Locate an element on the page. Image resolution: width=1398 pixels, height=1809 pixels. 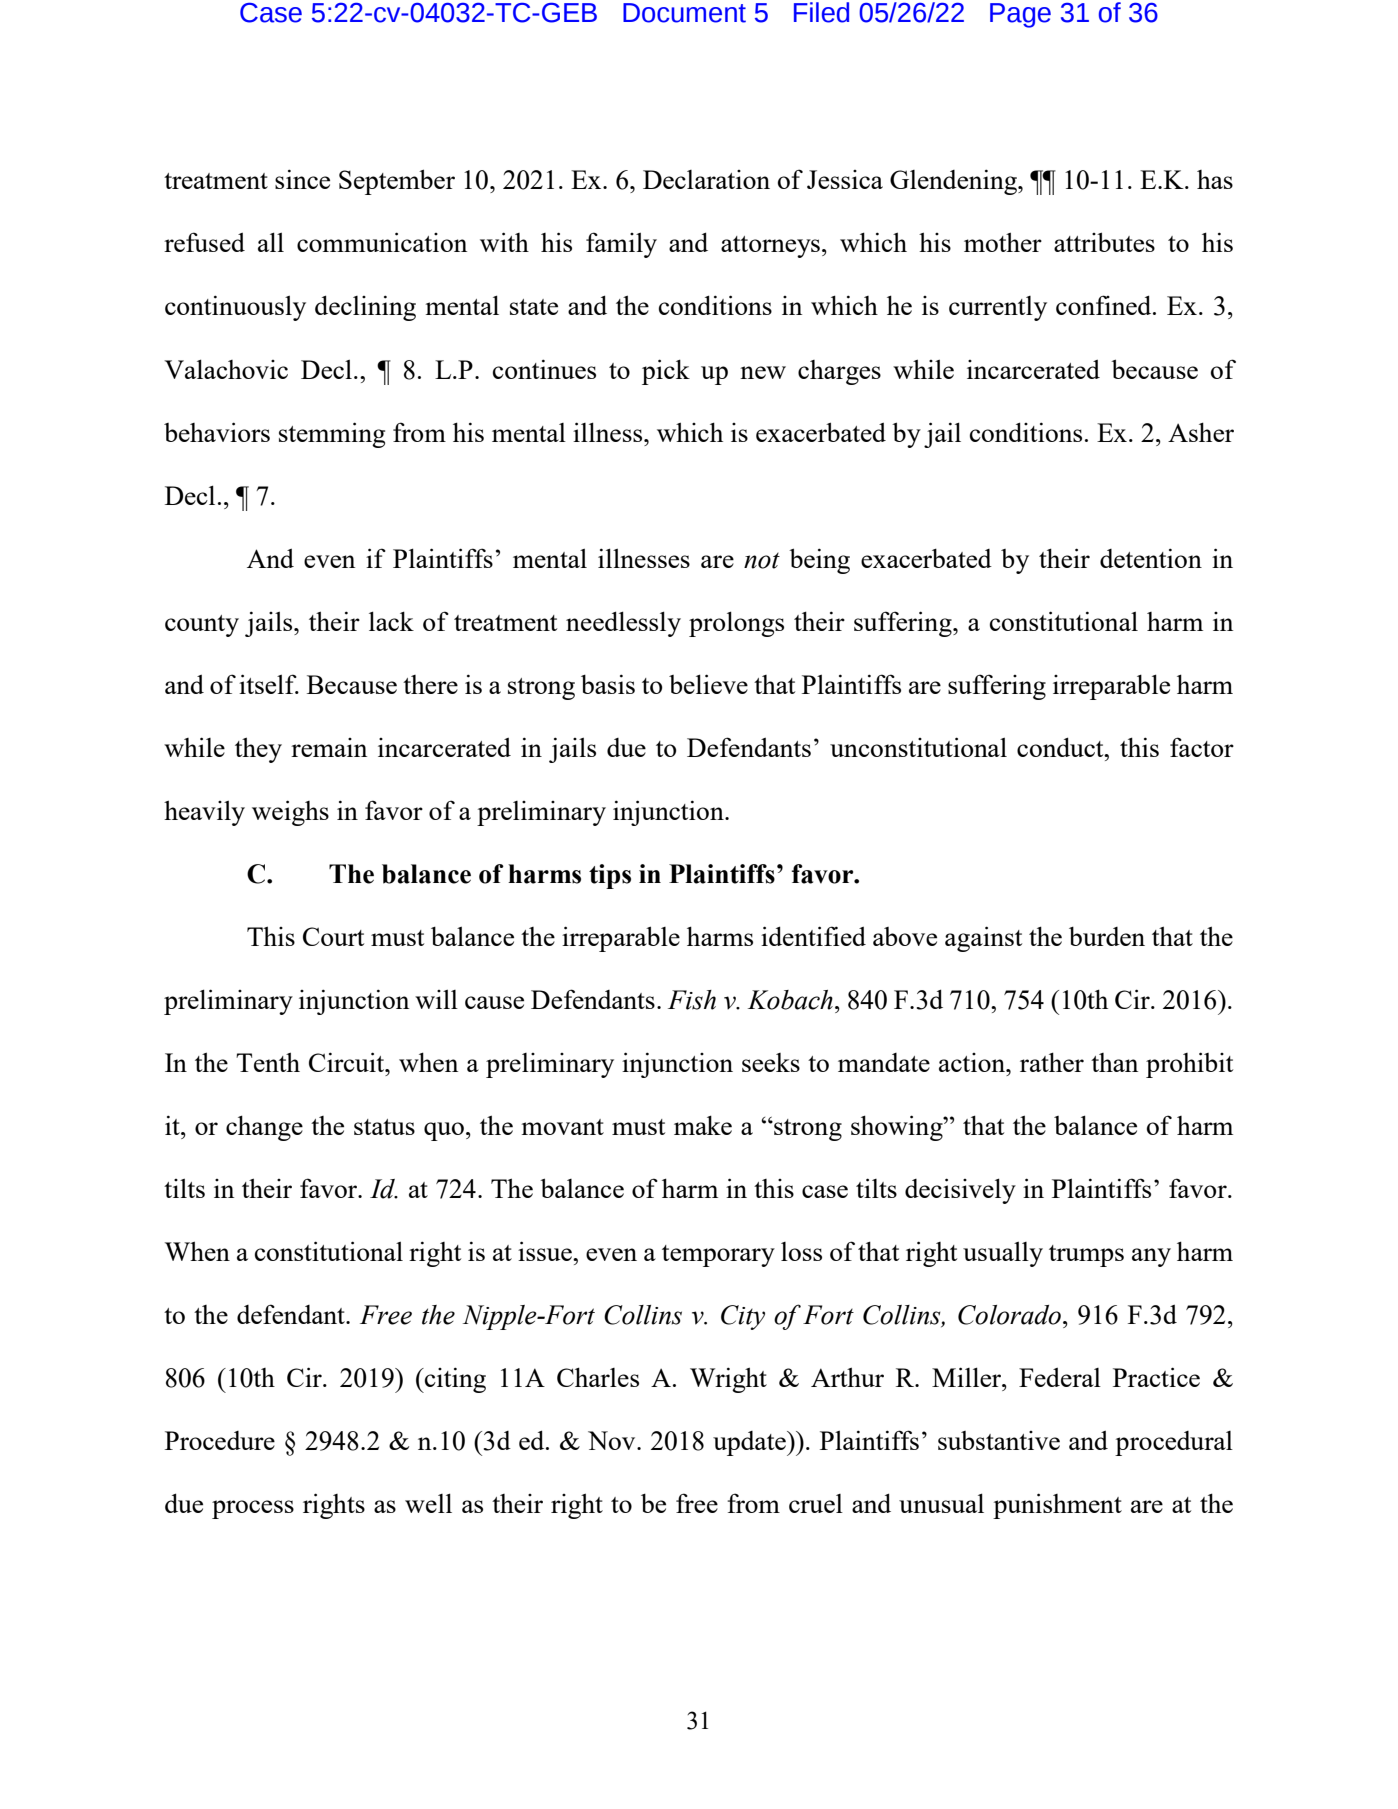
process is located at coordinates (253, 1509).
